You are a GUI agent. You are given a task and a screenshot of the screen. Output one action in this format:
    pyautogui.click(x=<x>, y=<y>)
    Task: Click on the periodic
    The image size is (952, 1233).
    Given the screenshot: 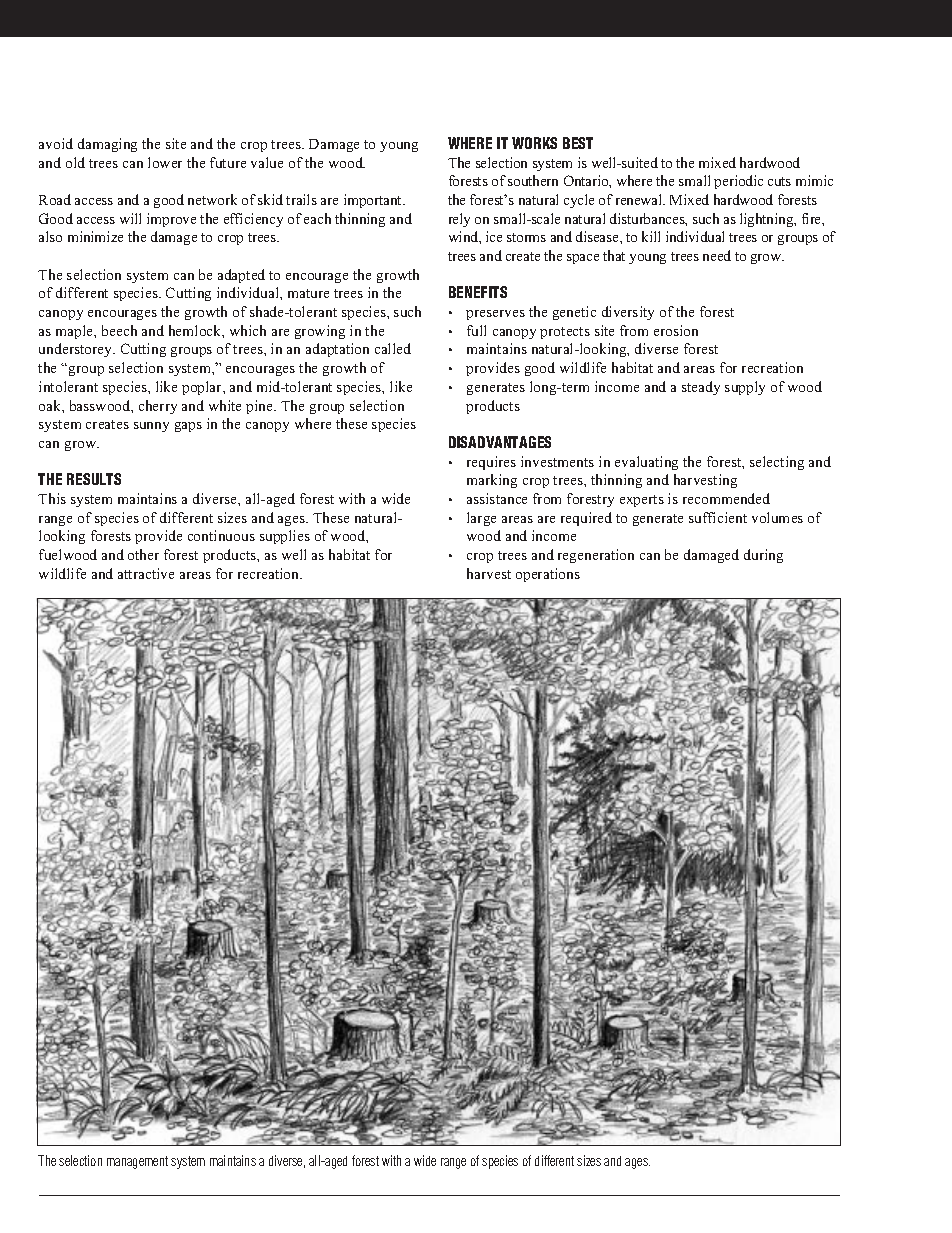 What is the action you would take?
    pyautogui.click(x=738, y=182)
